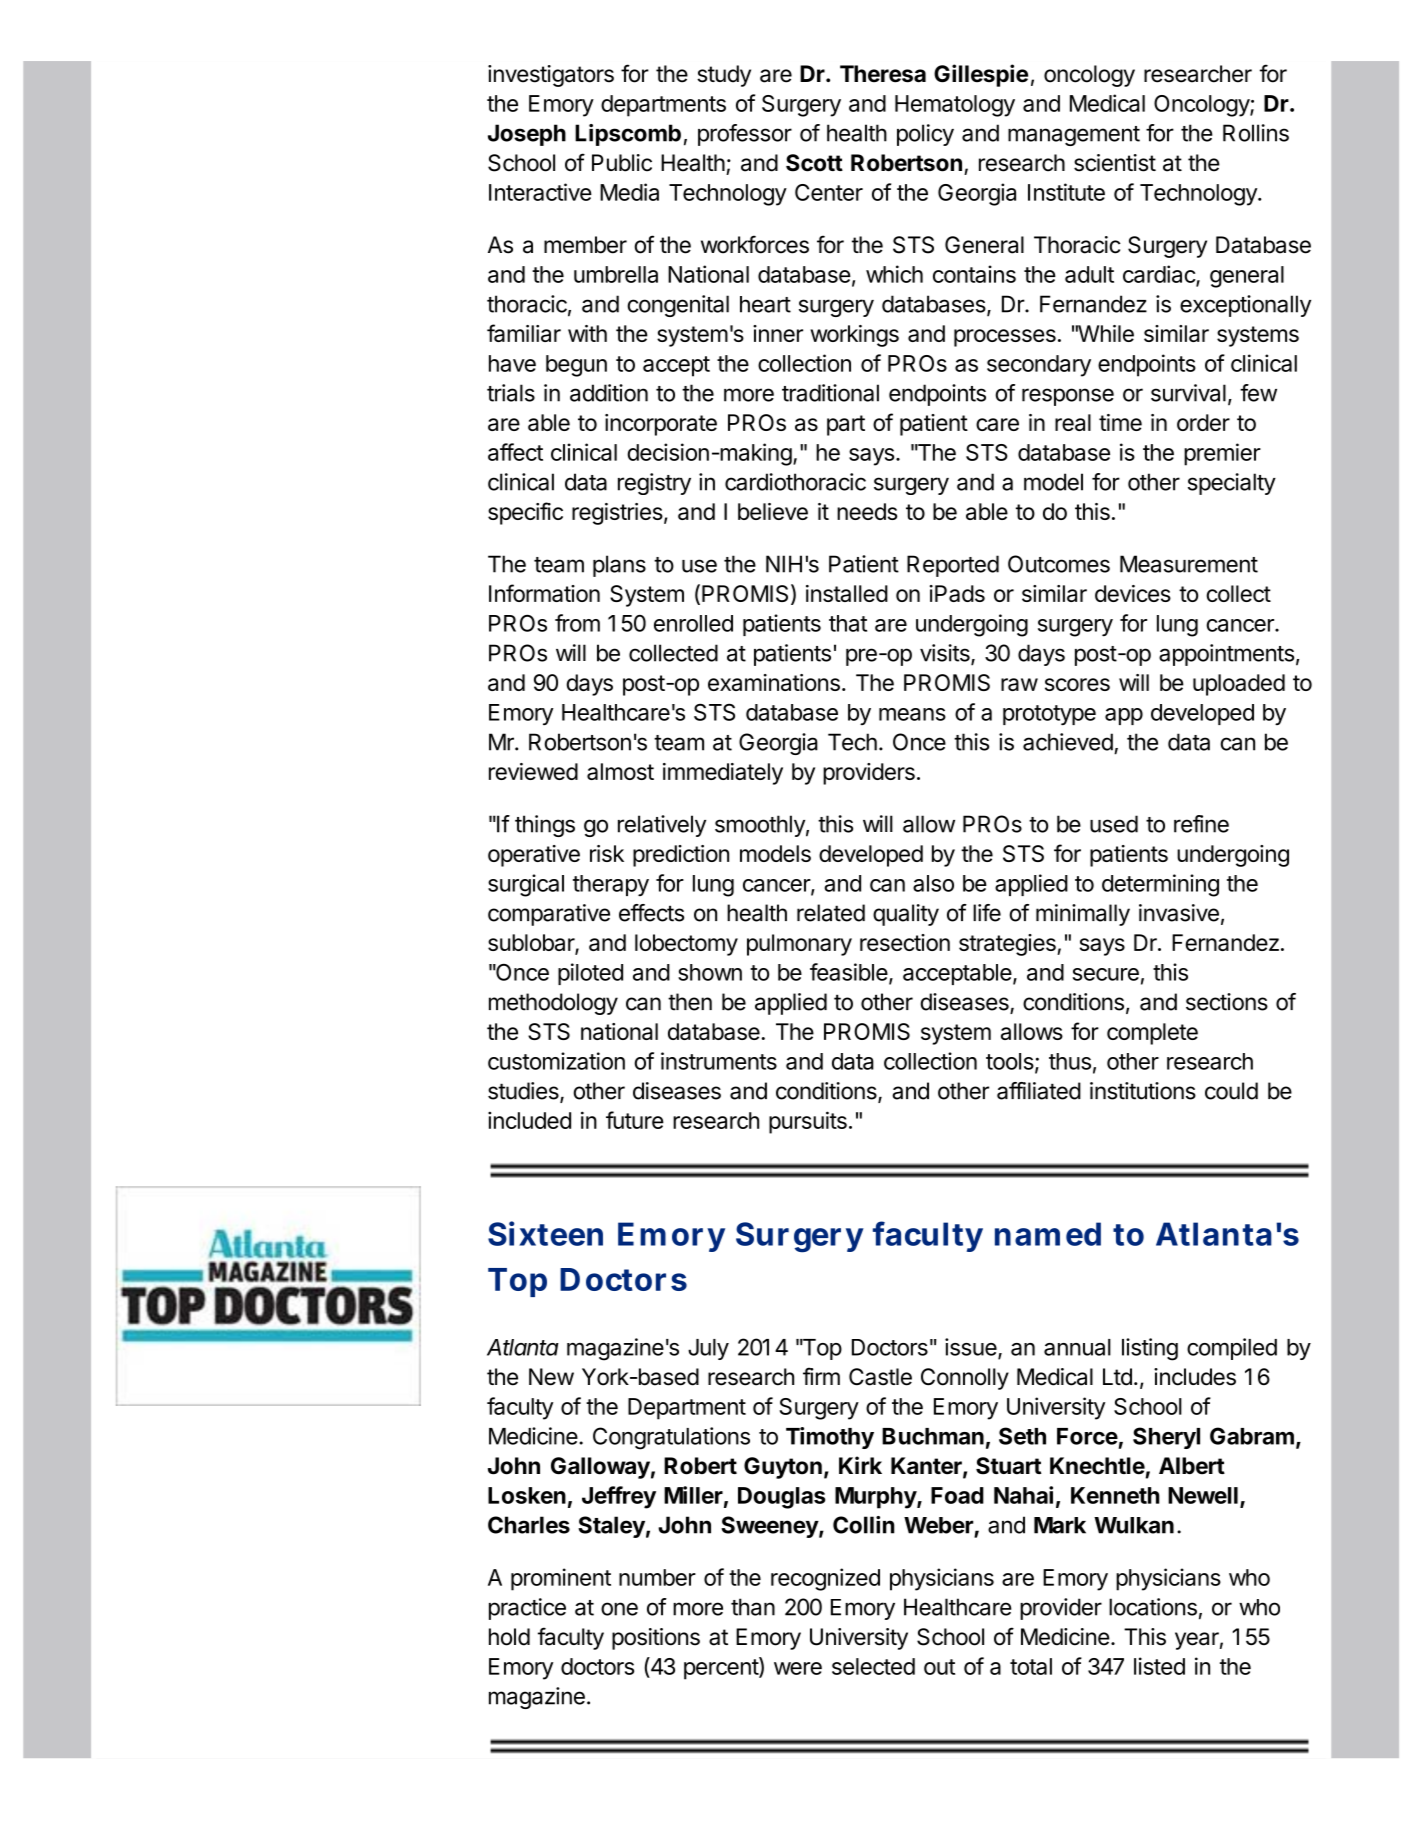 The height and width of the screenshot is (1842, 1423). I want to click on one, so click(619, 1609).
